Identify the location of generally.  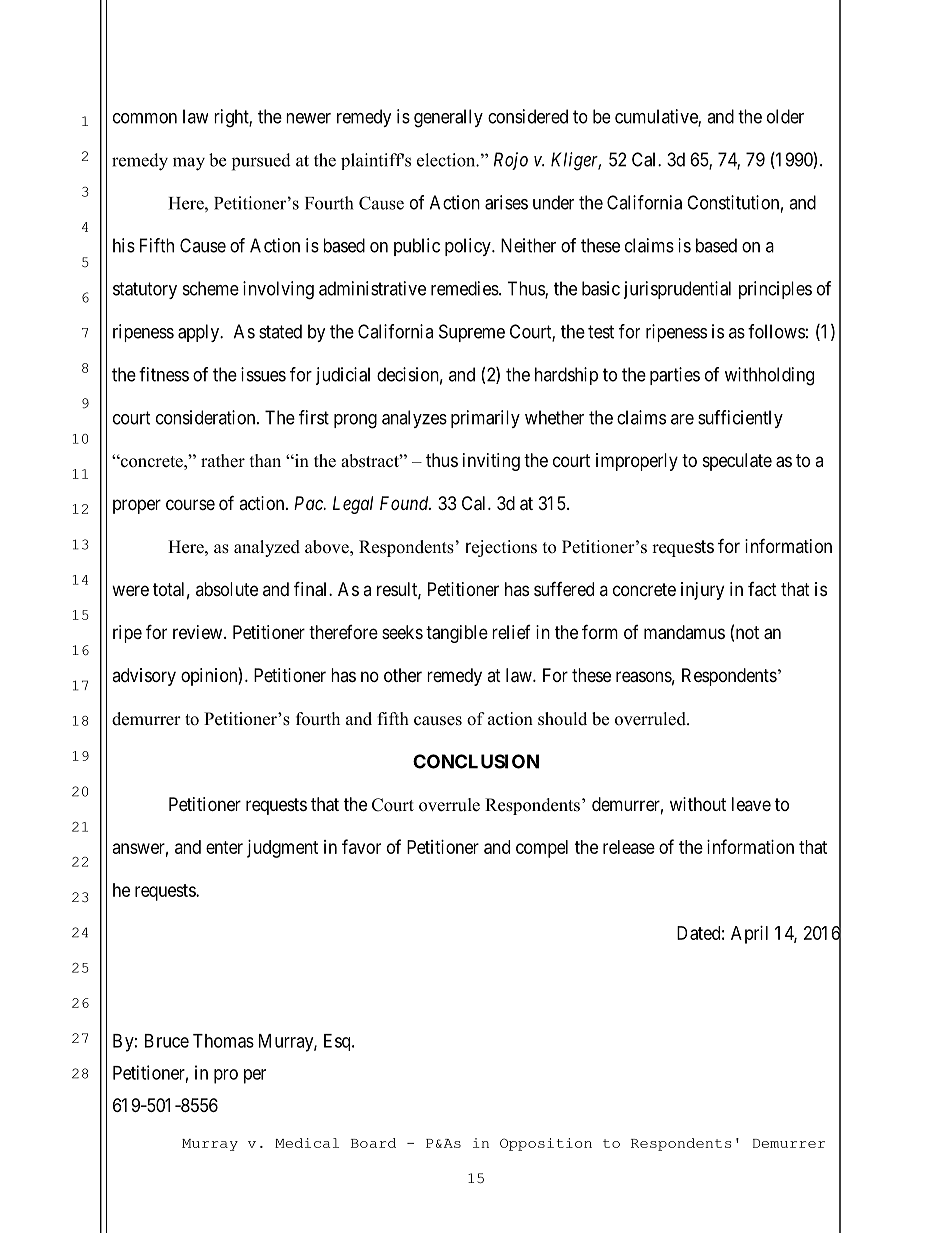
(448, 118).
